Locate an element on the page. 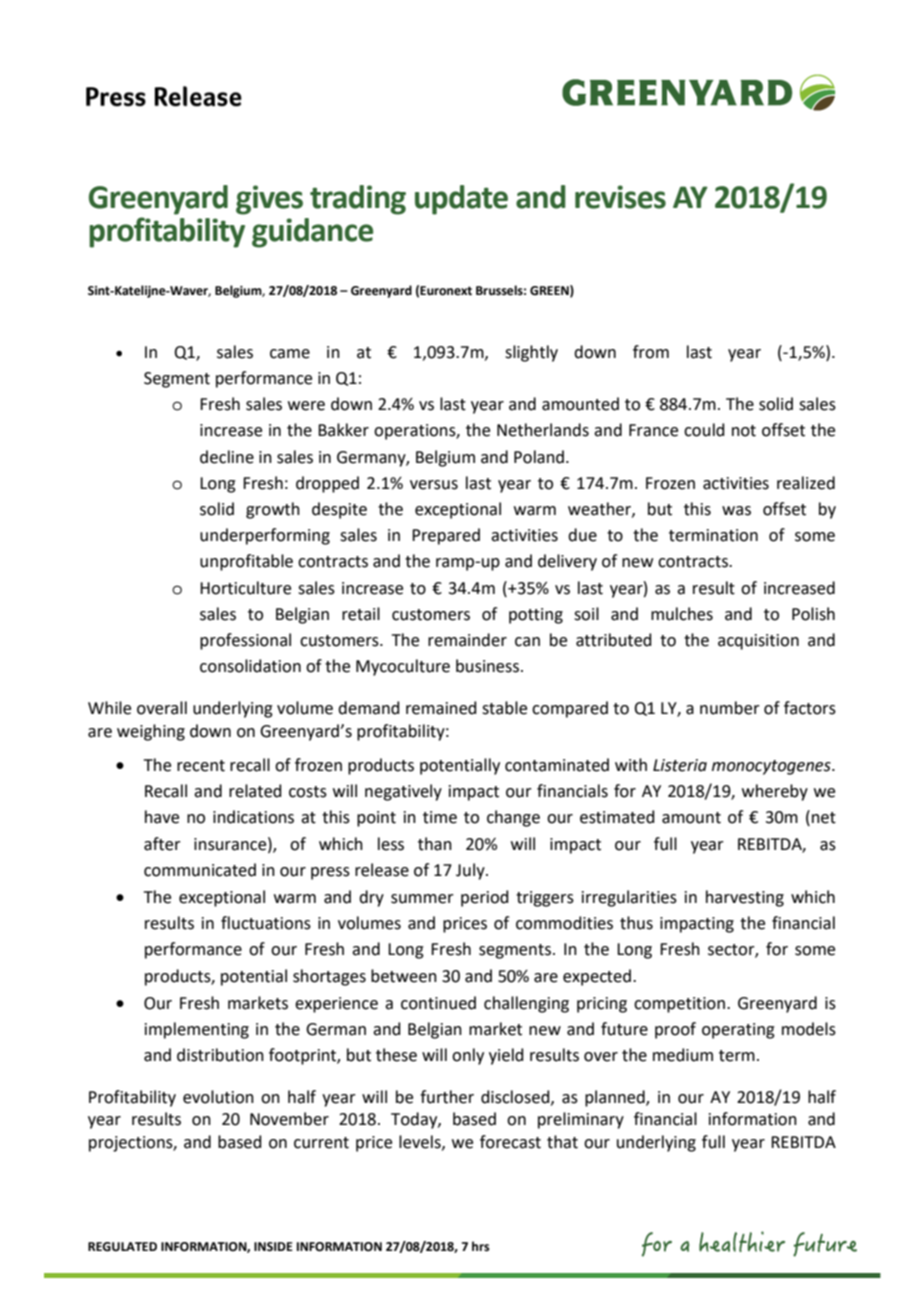  continued is located at coordinates (438, 1003).
